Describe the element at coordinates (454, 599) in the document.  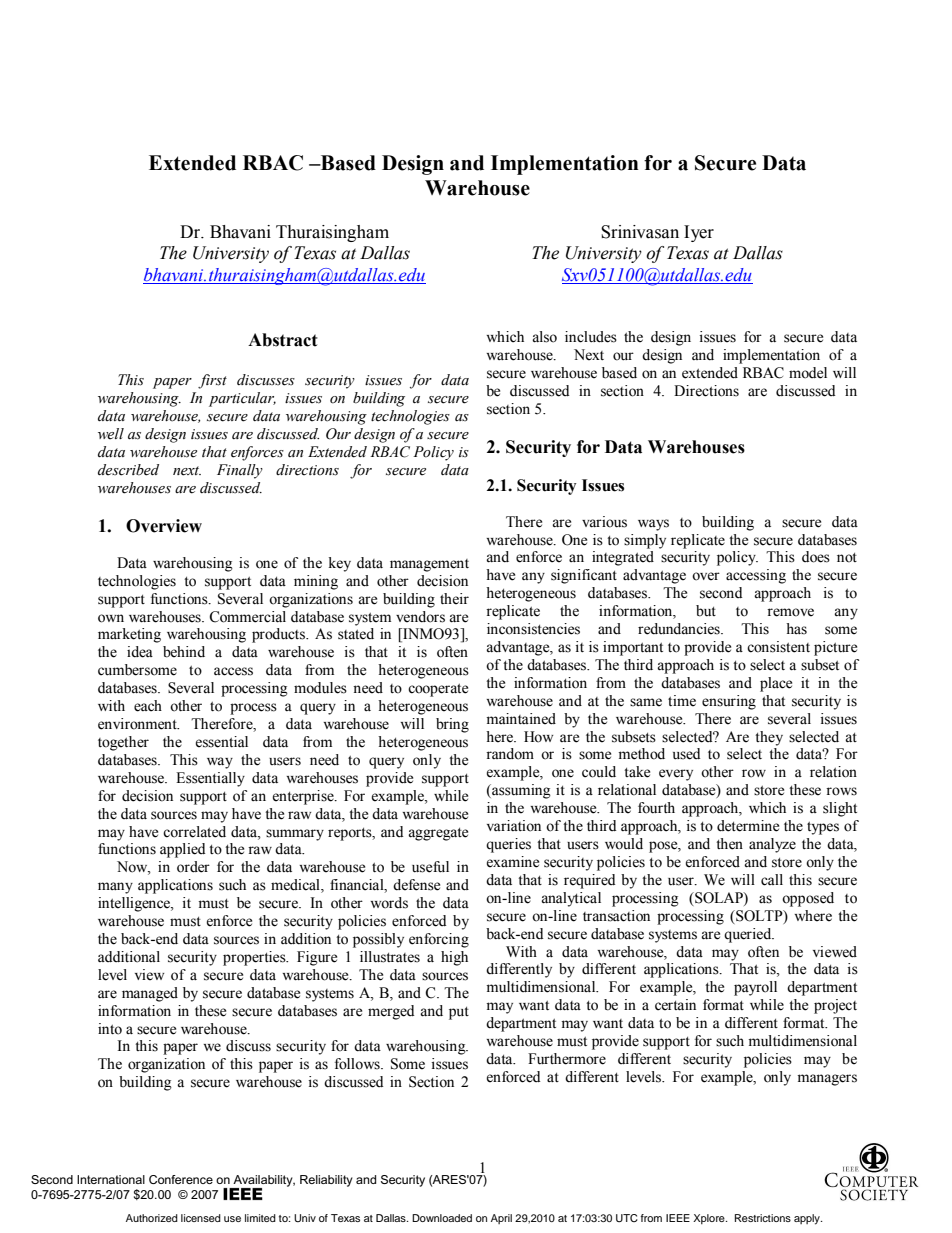
I see `their` at that location.
